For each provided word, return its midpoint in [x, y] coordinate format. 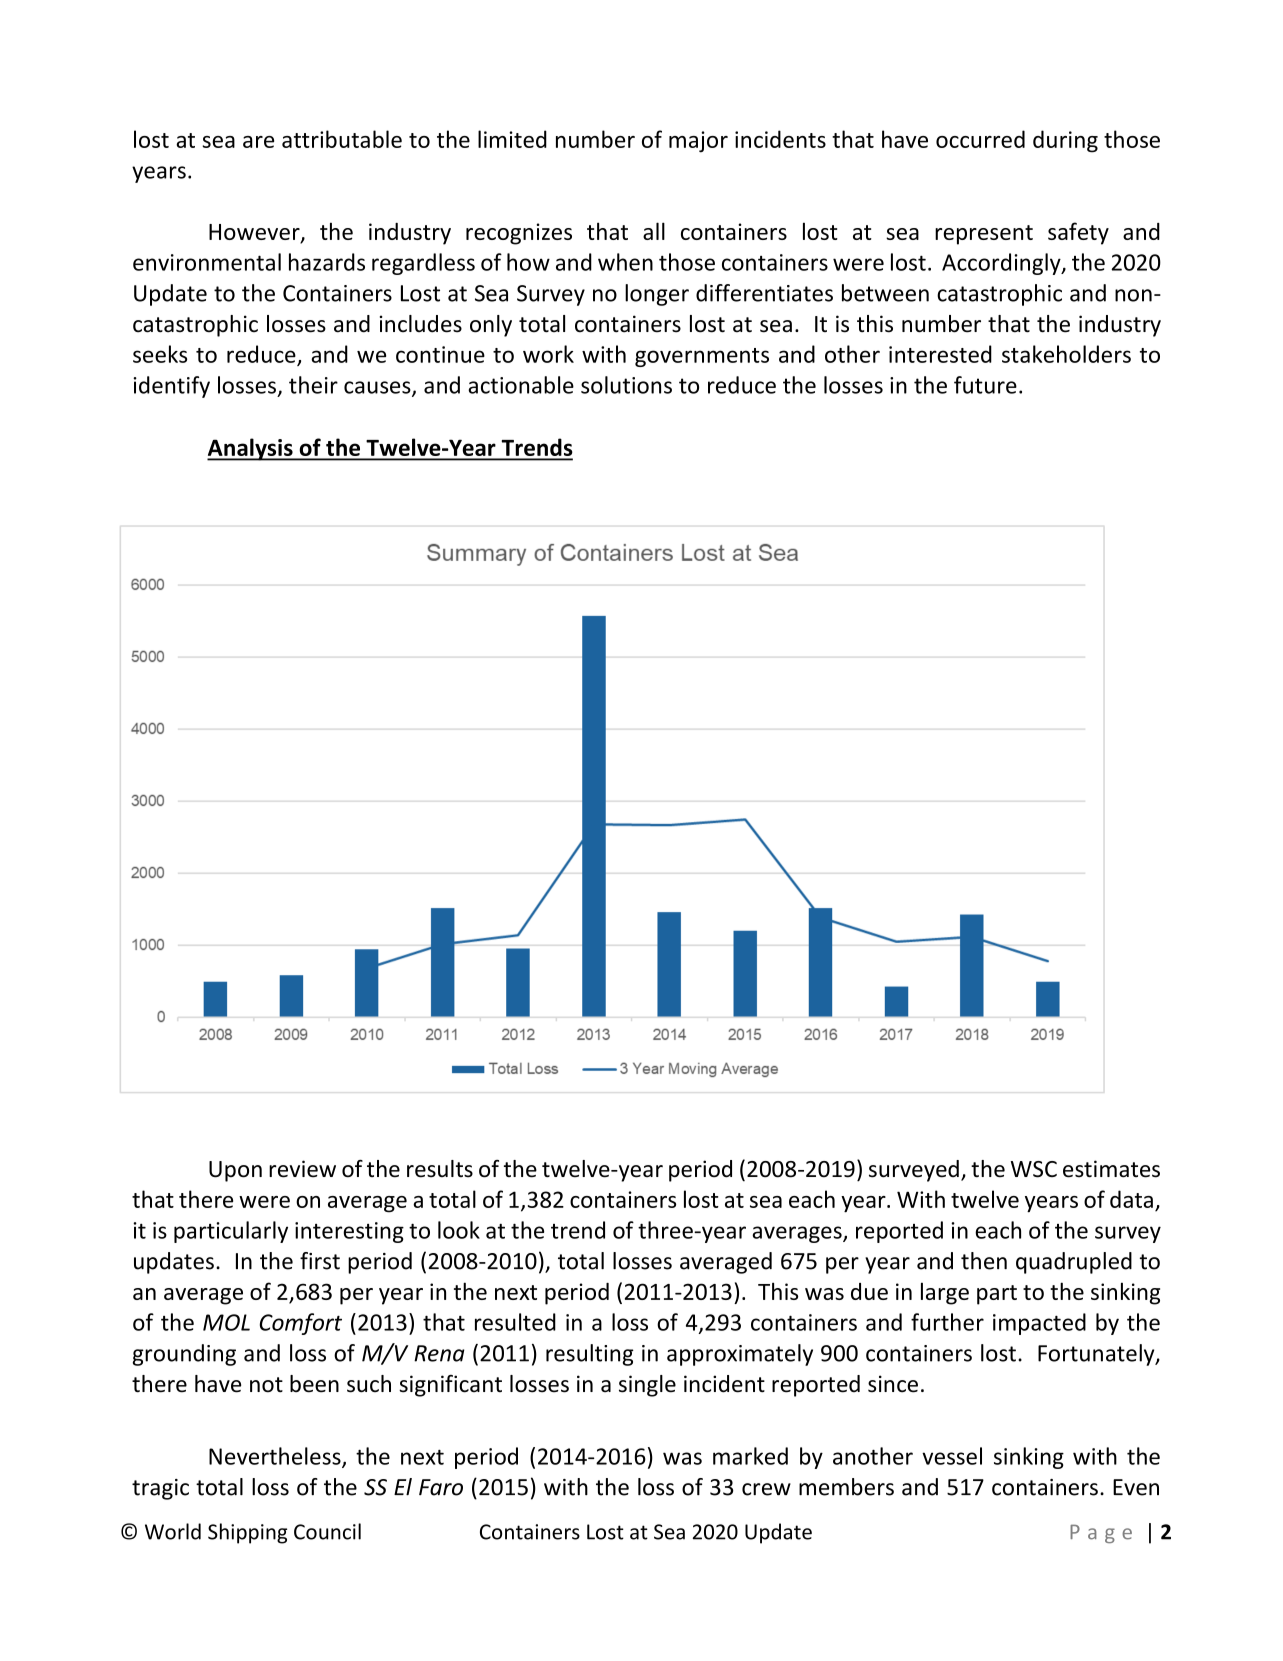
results [440, 1169]
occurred [980, 139]
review [302, 1169]
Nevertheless [276, 1457]
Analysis [251, 449]
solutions [626, 385]
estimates [1111, 1169]
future [985, 385]
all [654, 231]
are [258, 142]
